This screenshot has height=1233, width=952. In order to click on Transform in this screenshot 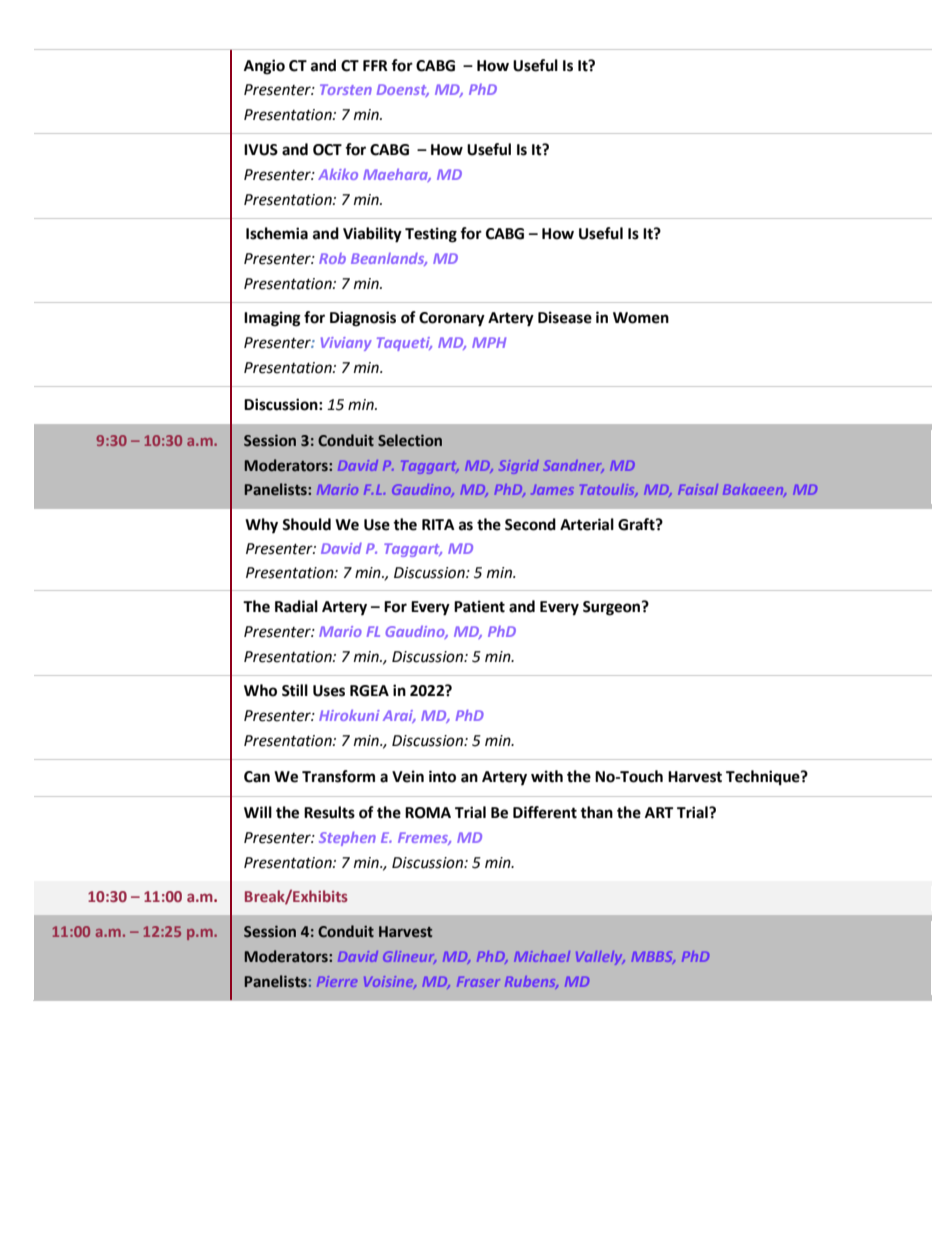, I will do `click(338, 776)`.
